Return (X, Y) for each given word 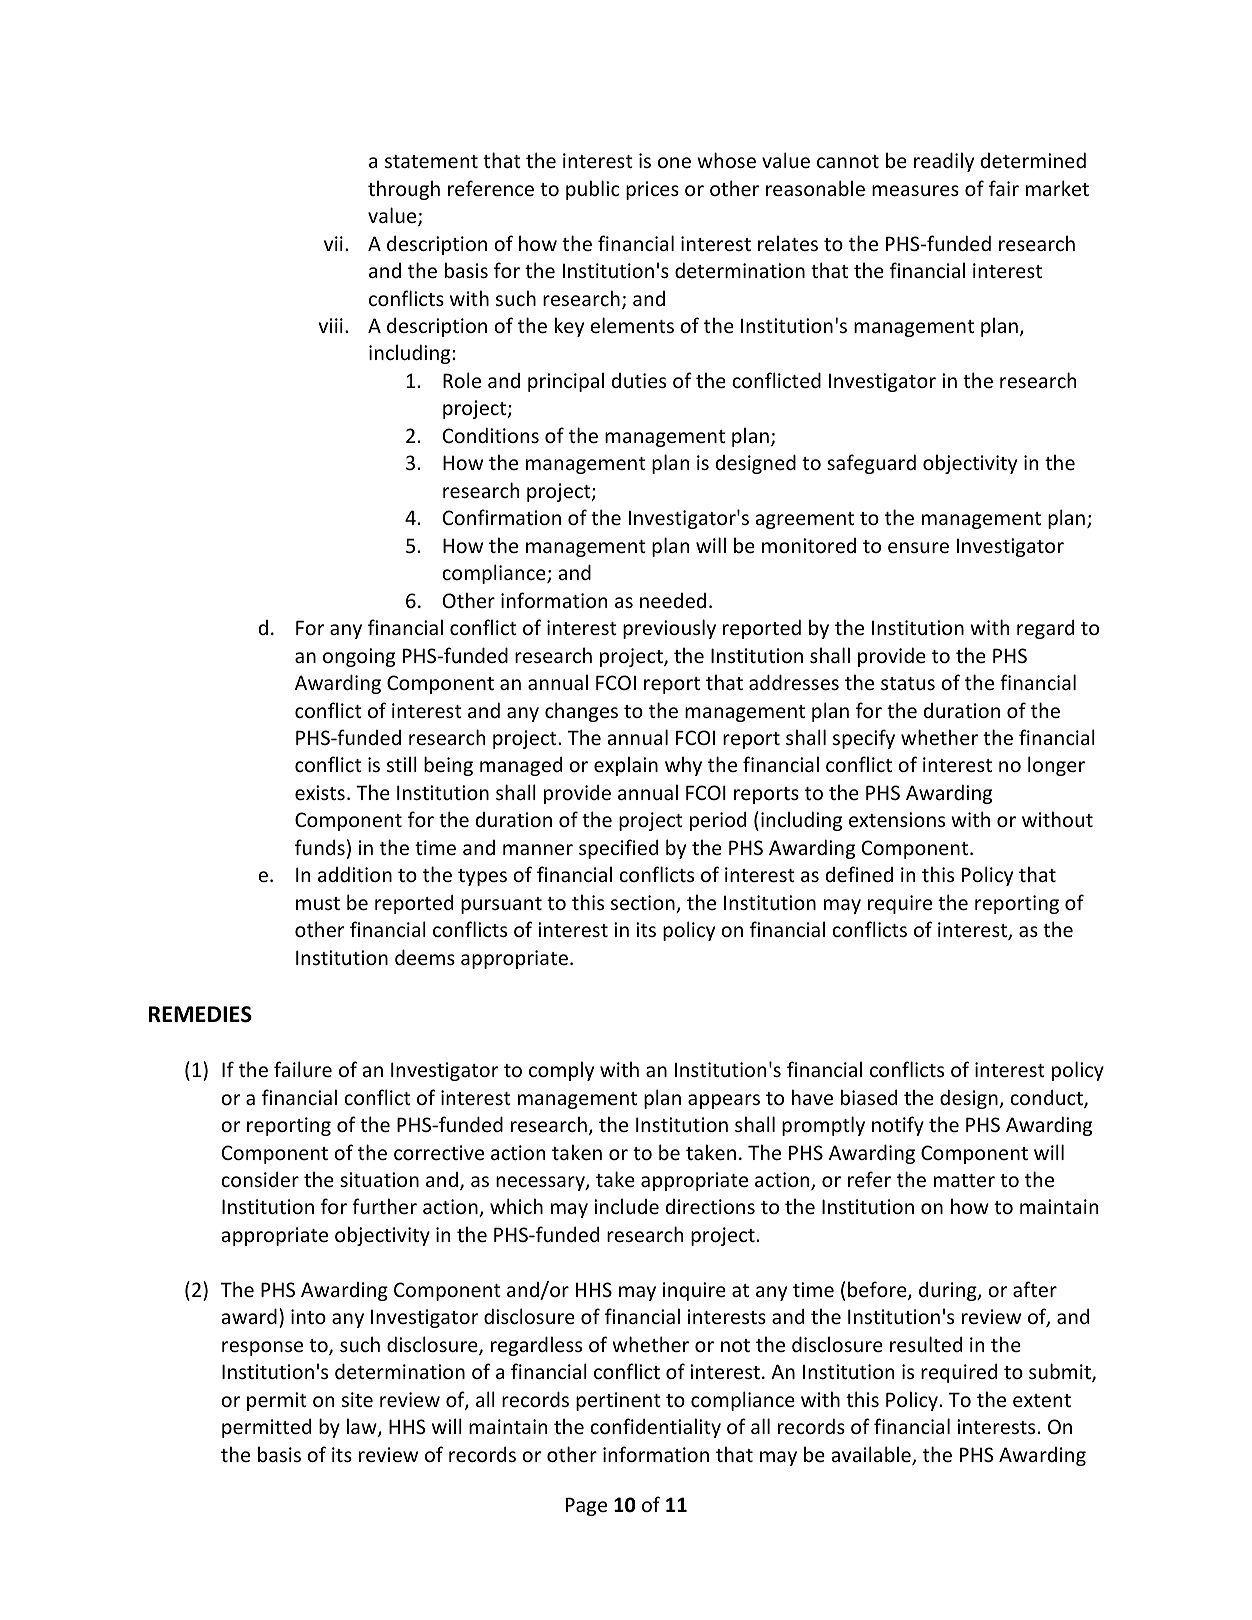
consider (260, 1179)
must (318, 903)
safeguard (871, 464)
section (644, 904)
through (404, 190)
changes (581, 712)
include (626, 1206)
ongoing (359, 657)
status (908, 683)
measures (915, 190)
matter (964, 1180)
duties (639, 380)
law (363, 1427)
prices (652, 190)
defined (859, 874)
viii (331, 325)
